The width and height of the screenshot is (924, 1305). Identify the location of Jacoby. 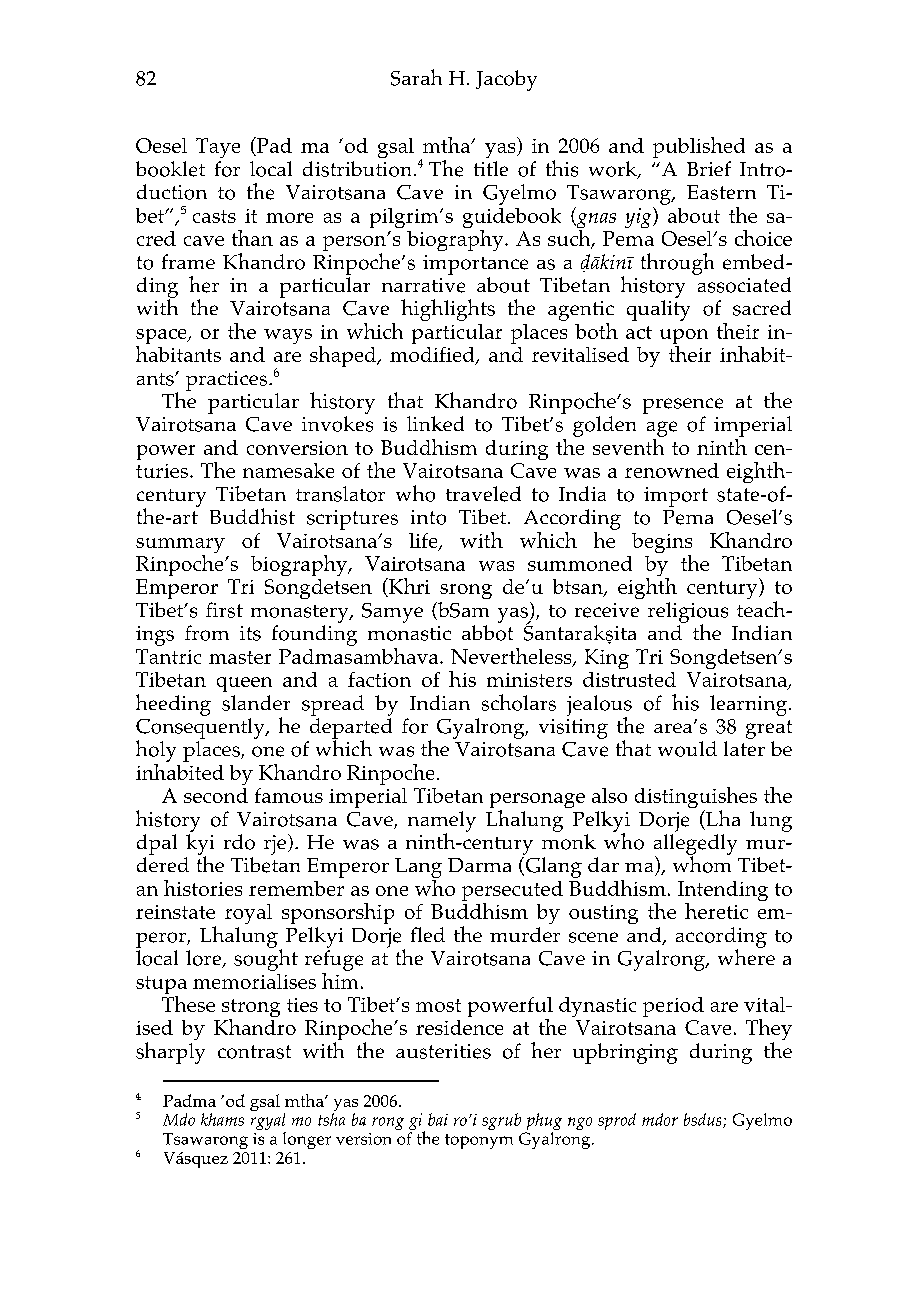
(506, 80).
